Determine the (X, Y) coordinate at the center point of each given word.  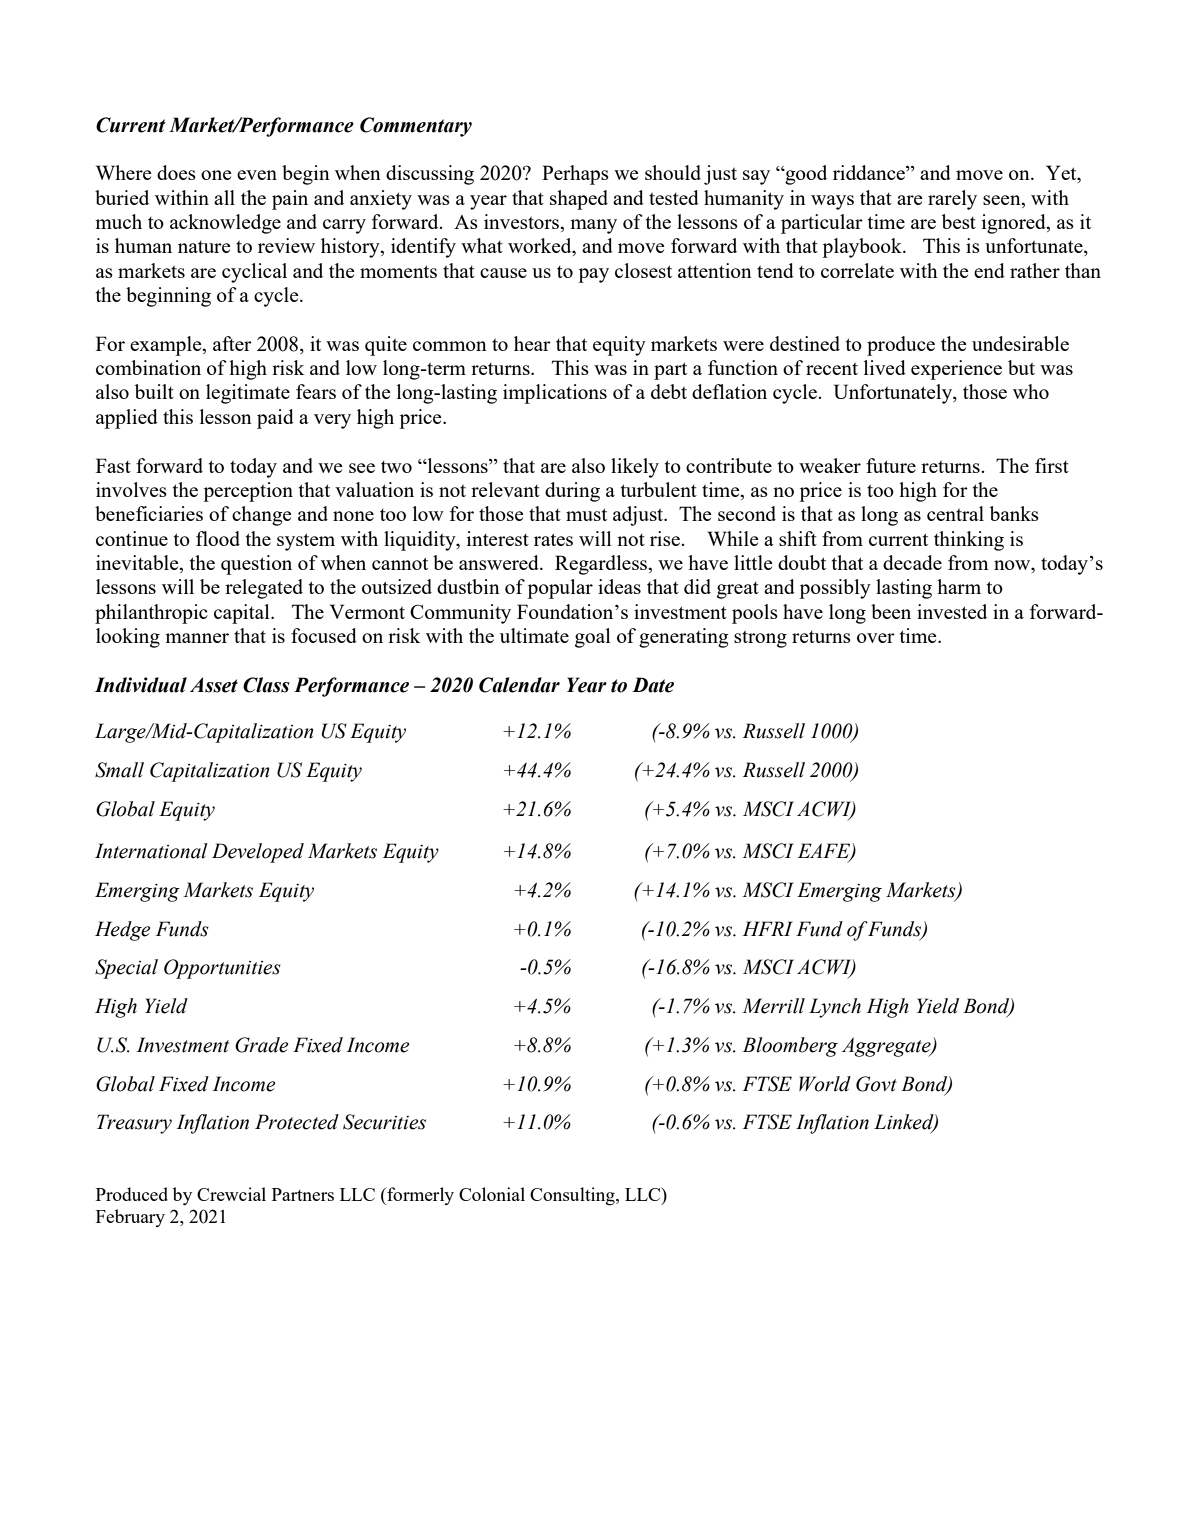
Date (653, 685)
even (257, 175)
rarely (952, 200)
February (130, 1218)
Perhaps (575, 175)
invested (952, 611)
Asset (214, 685)
